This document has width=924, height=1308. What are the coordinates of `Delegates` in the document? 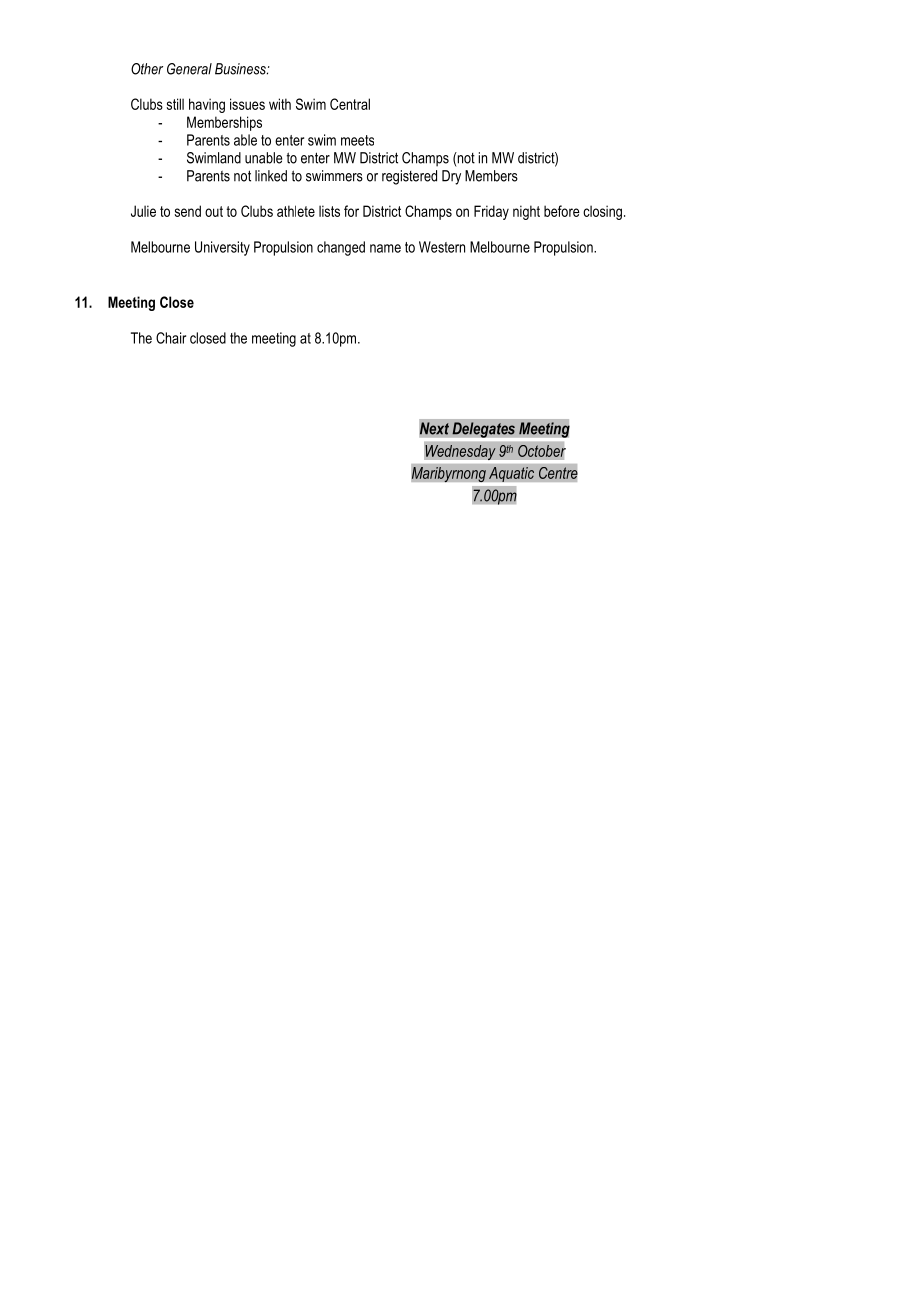 It's located at (483, 430).
